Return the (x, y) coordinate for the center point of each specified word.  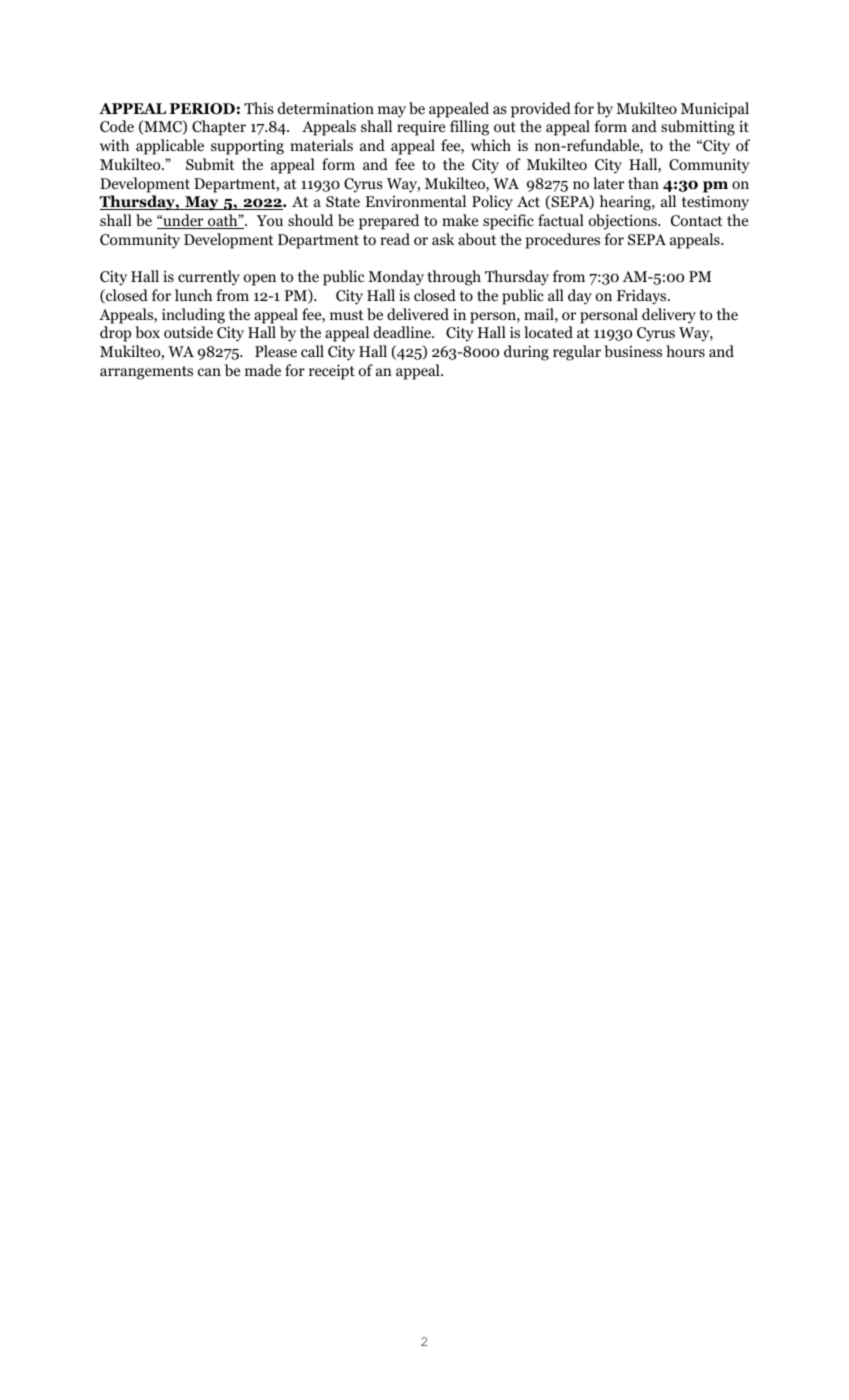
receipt (332, 372)
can (209, 372)
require (421, 128)
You (270, 220)
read (395, 239)
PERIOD (202, 109)
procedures (563, 241)
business (633, 351)
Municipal (715, 110)
